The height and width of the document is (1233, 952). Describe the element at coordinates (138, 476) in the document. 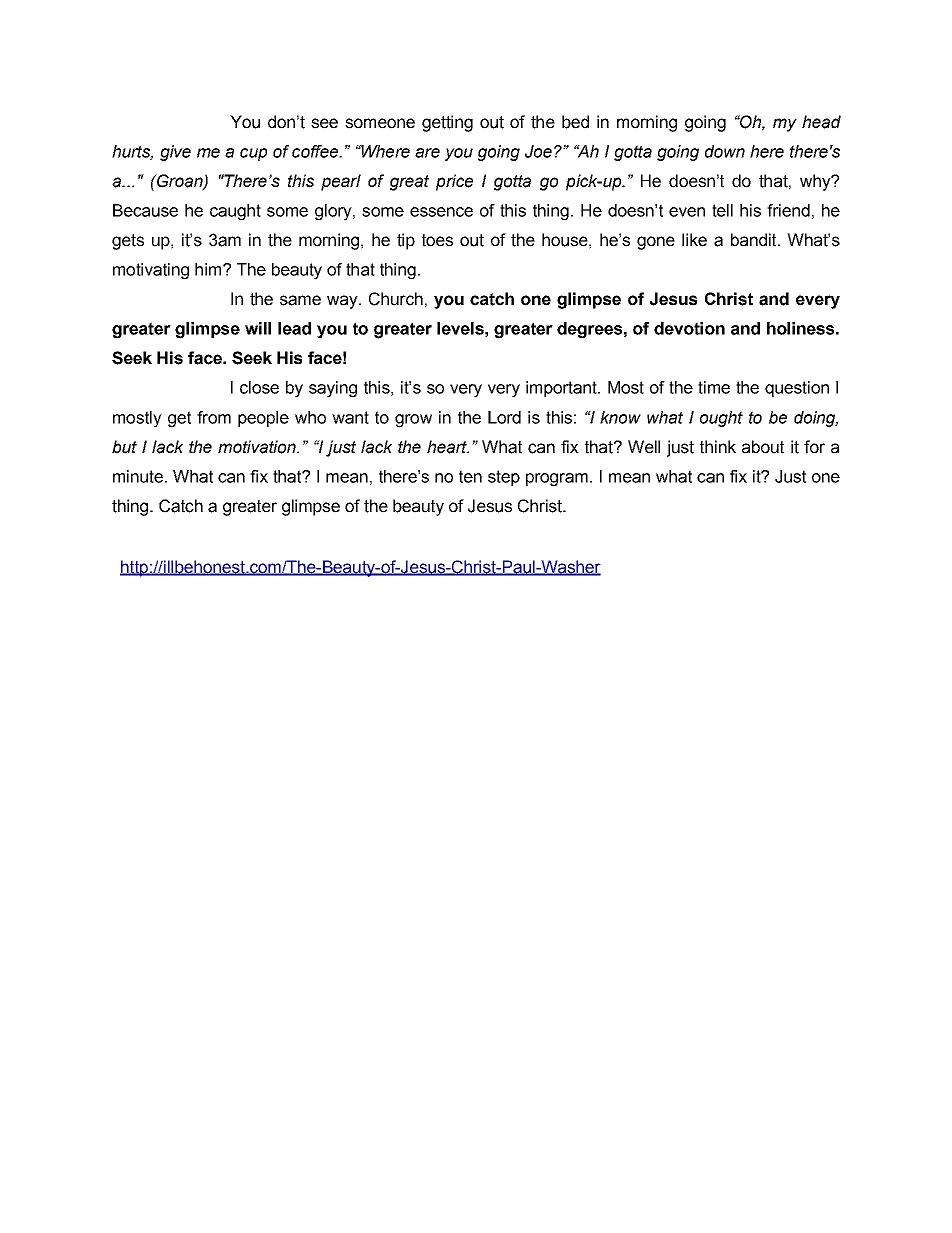

I see `minute` at that location.
